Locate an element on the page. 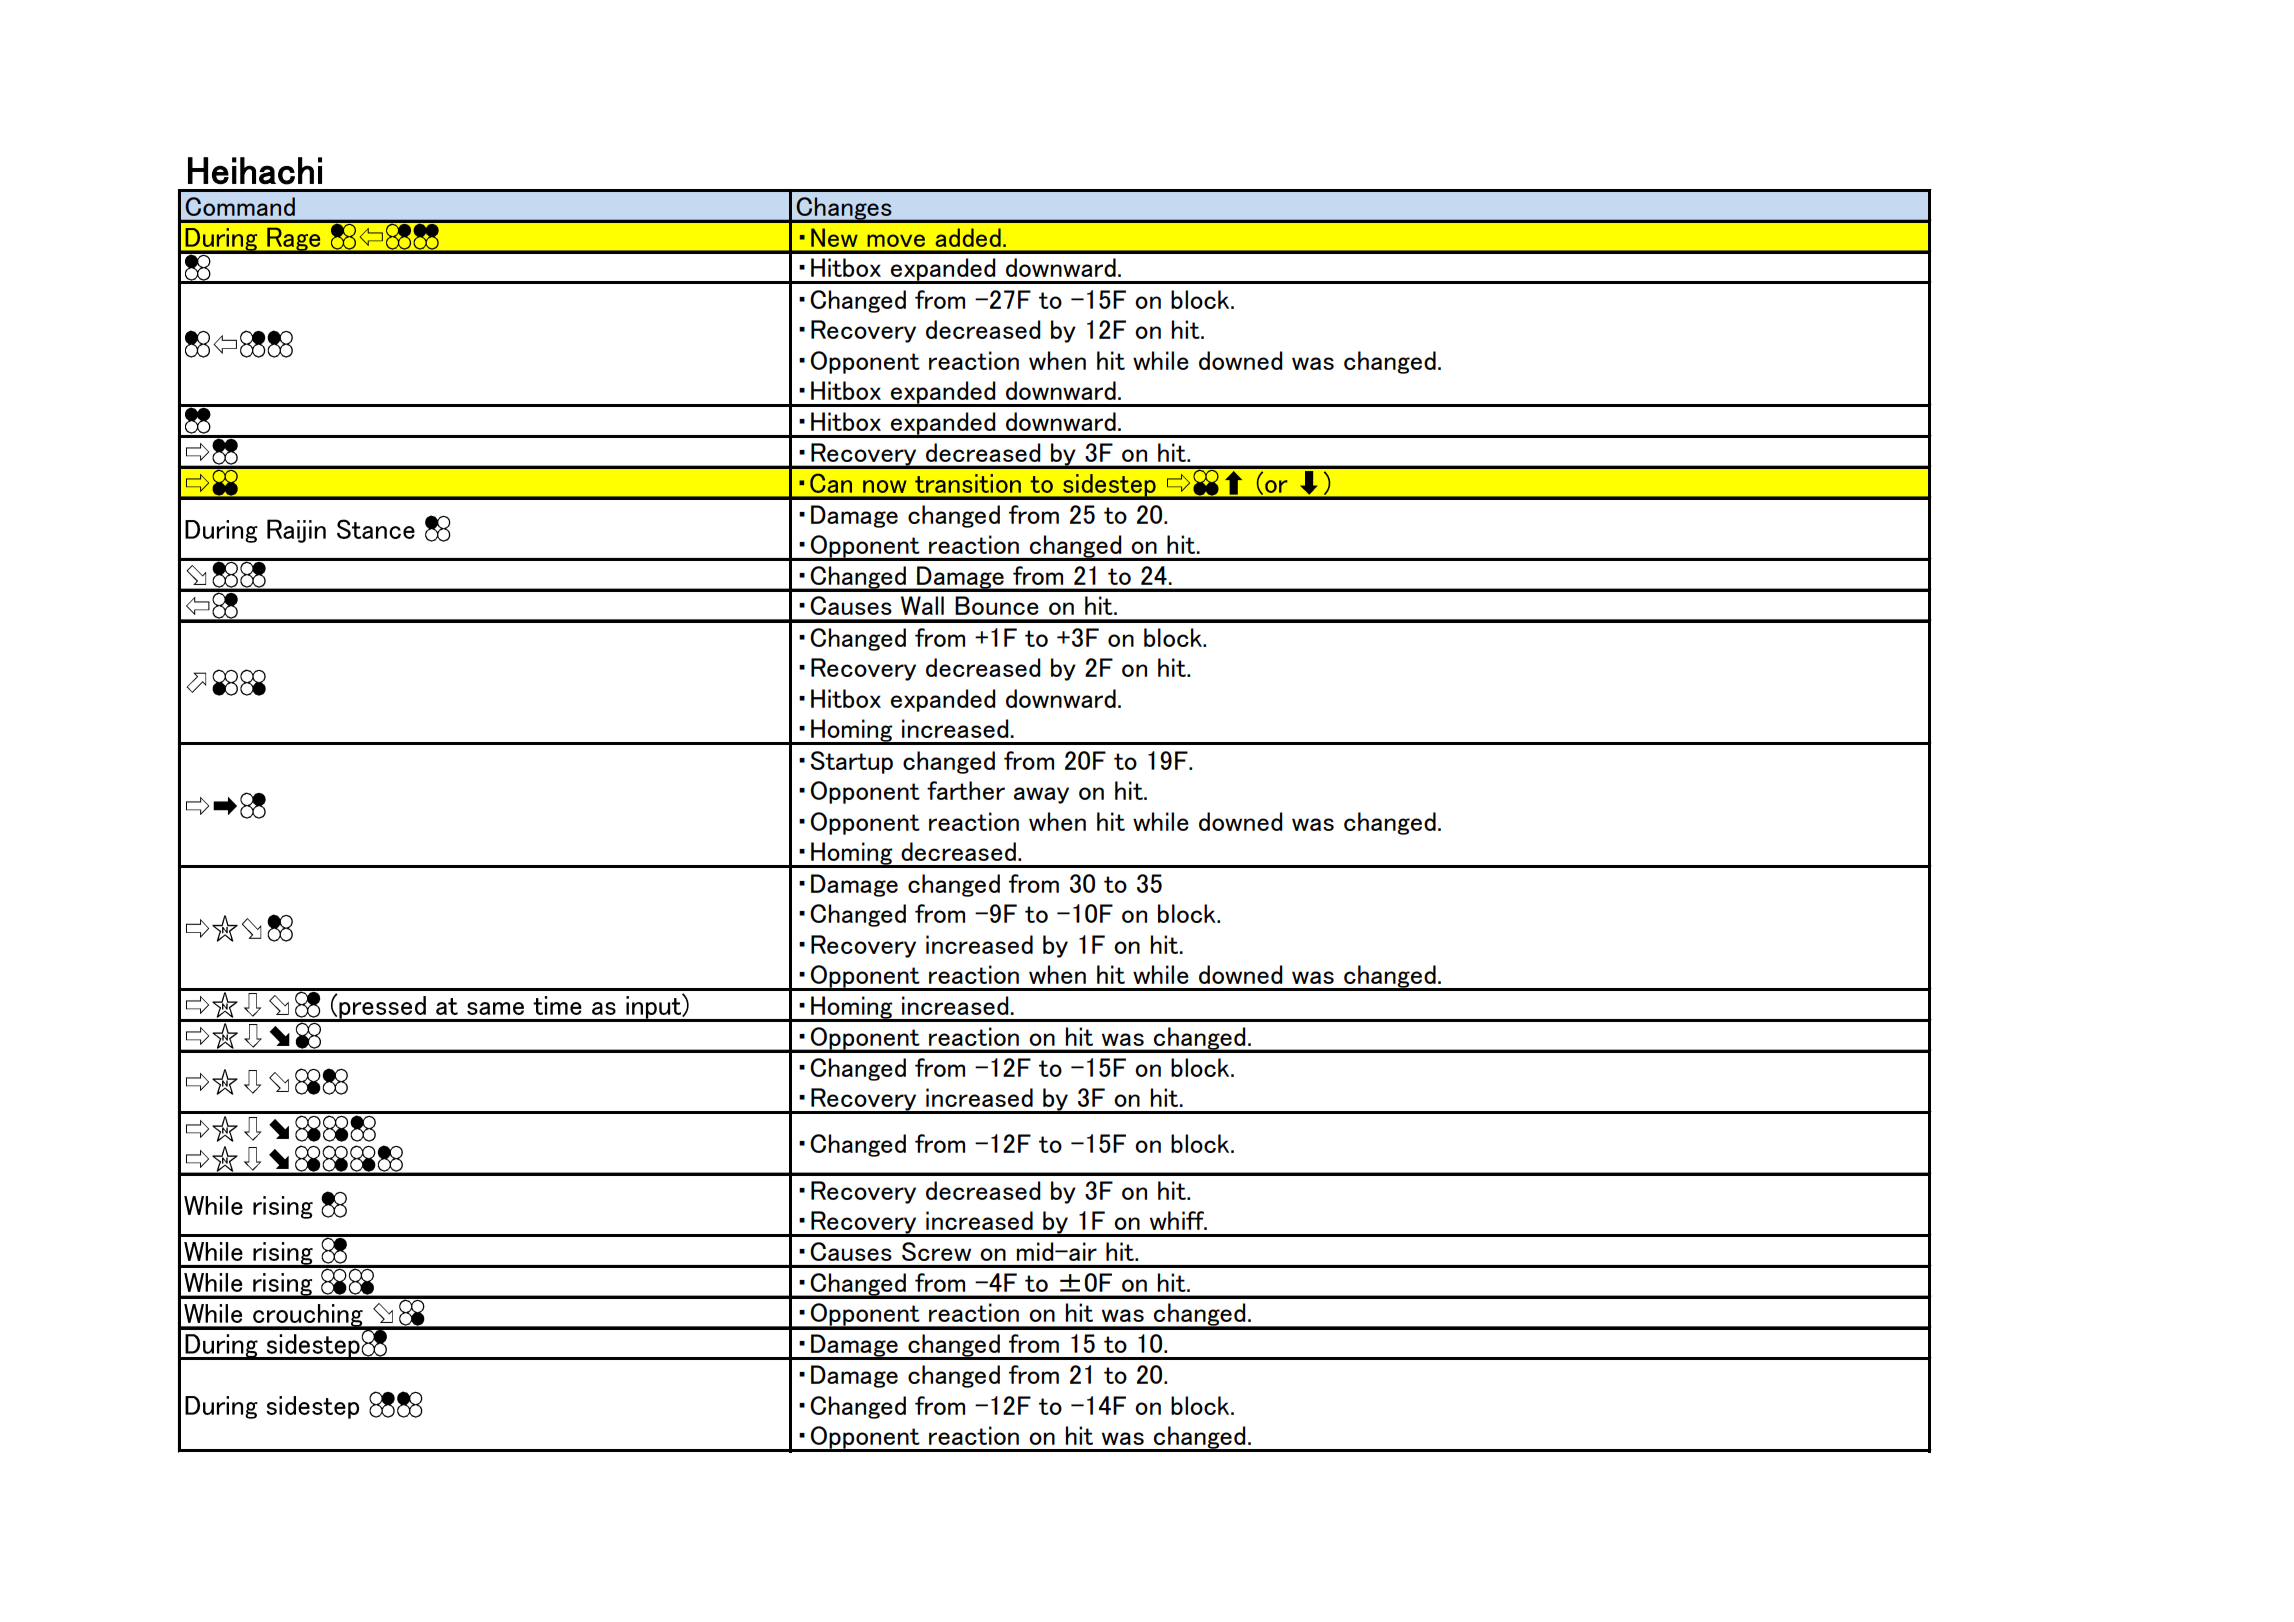 Image resolution: width=2294 pixels, height=1622 pixels. Changes is located at coordinates (844, 209).
